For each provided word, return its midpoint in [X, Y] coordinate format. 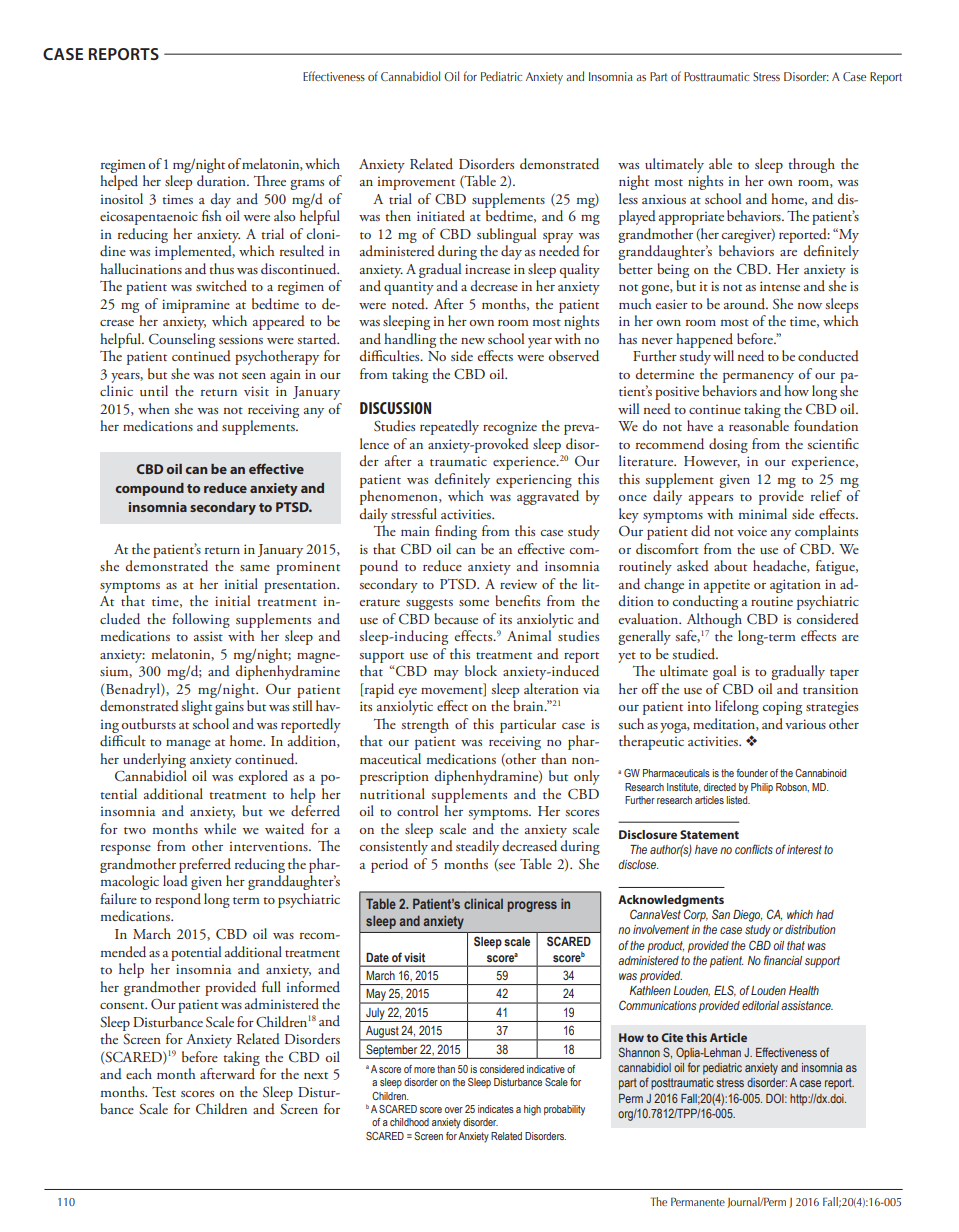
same [255, 568]
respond [178, 900]
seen [254, 376]
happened [704, 340]
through [811, 165]
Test [164, 1092]
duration [222, 181]
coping [782, 708]
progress [532, 906]
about [730, 565]
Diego [747, 916]
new [473, 341]
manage [188, 745]
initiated [441, 215]
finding [456, 532]
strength [425, 725]
